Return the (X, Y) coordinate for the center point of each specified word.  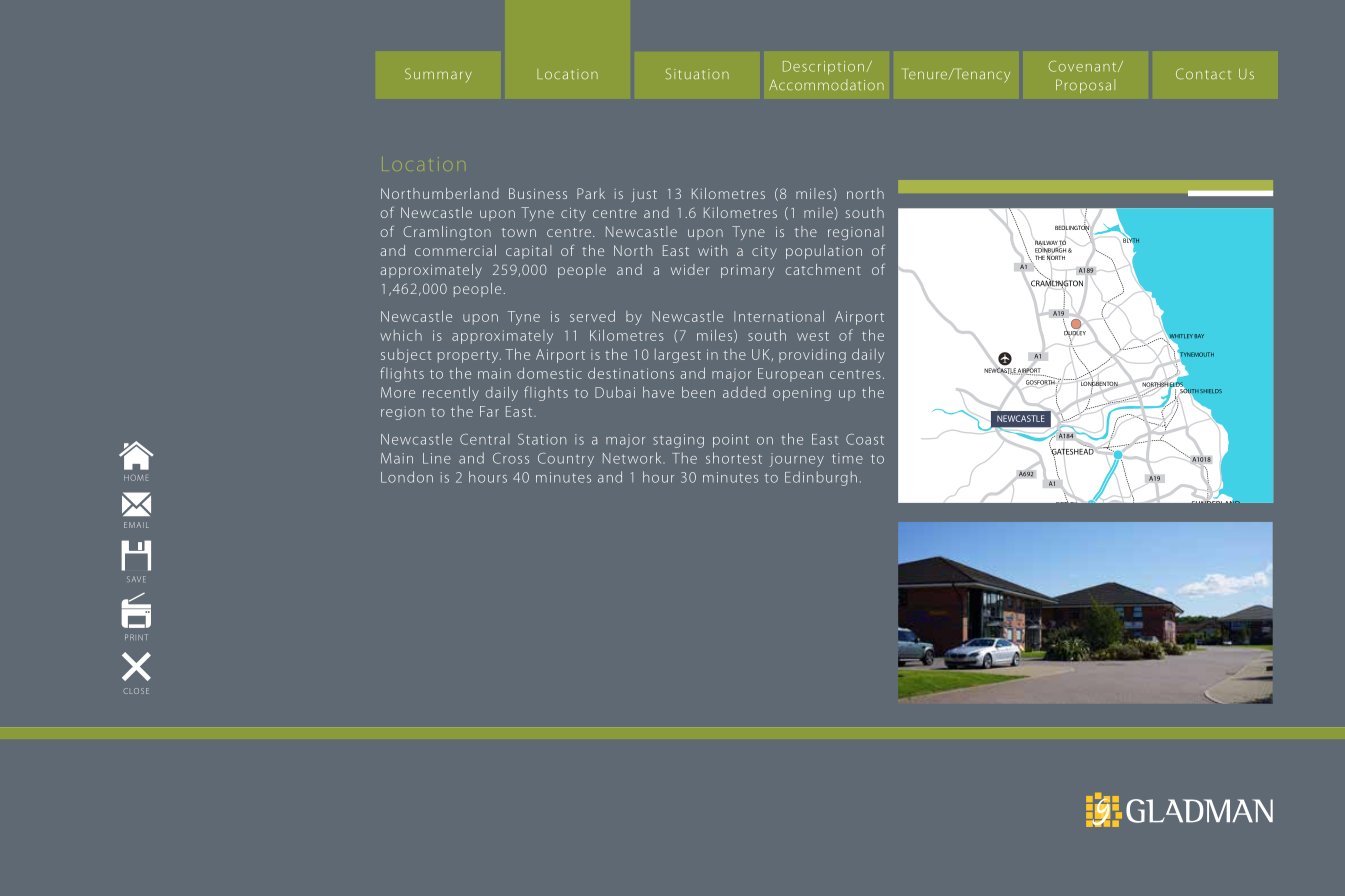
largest (678, 356)
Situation (697, 74)
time (847, 458)
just (644, 195)
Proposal (1085, 86)
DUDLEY (1075, 333)
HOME (136, 478)
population (824, 252)
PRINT (136, 637)
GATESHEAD (1072, 451)
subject (406, 356)
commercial (455, 250)
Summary (438, 75)
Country (566, 460)
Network (633, 458)
